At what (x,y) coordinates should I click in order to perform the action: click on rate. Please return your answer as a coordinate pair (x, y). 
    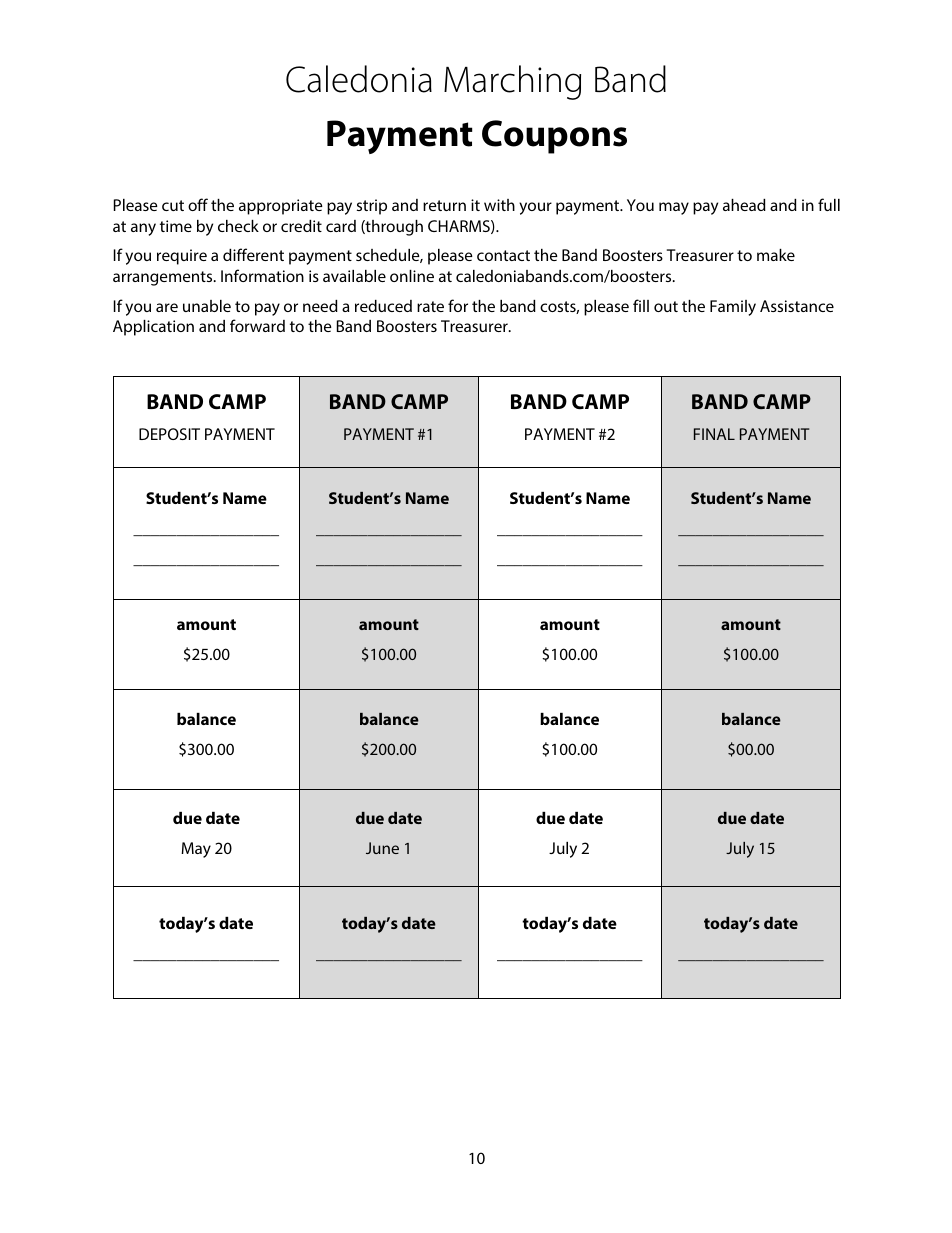
    Looking at the image, I should click on (430, 306).
